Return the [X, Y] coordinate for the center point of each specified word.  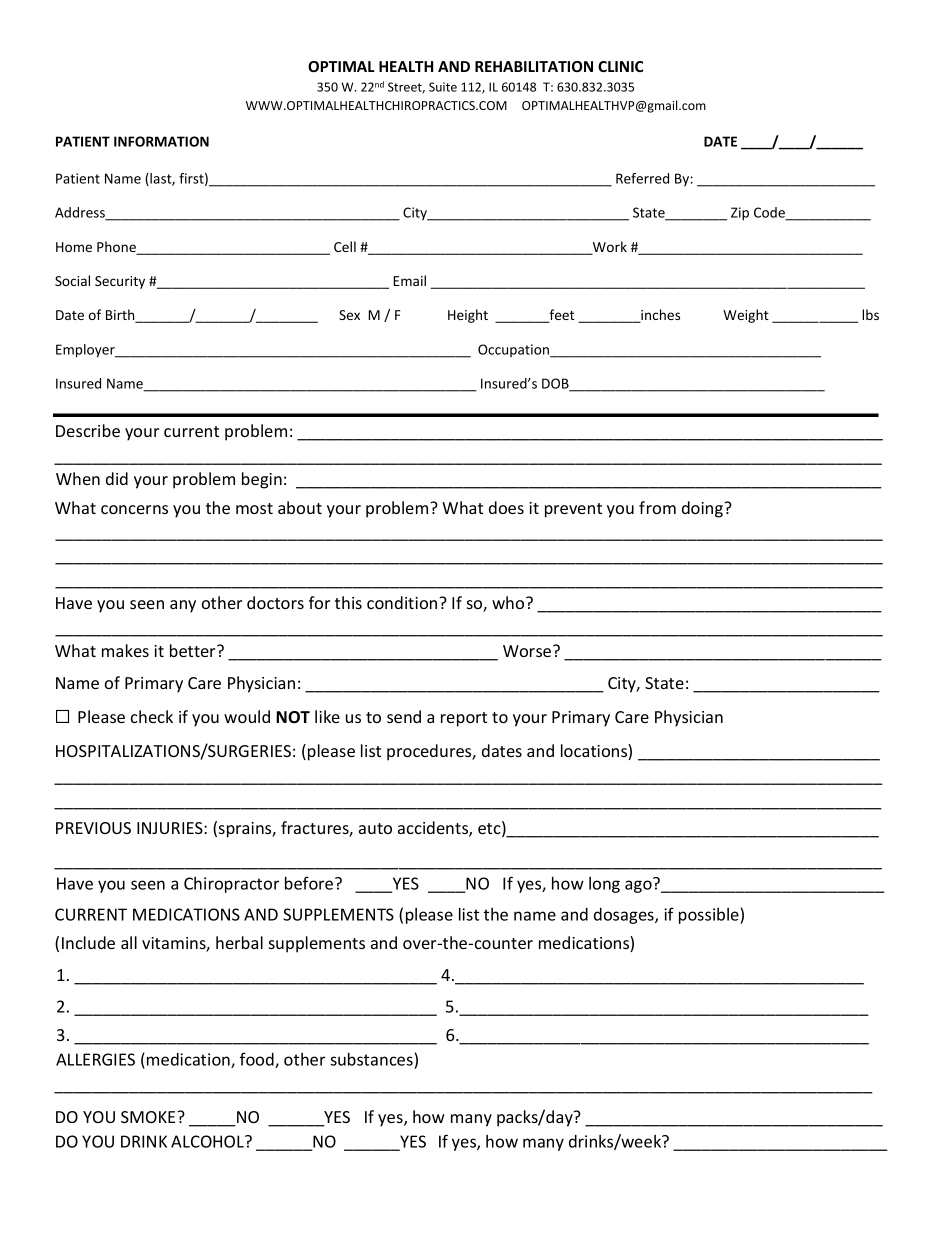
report [464, 719]
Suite [443, 87]
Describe [88, 430]
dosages [625, 916]
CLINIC [620, 66]
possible [710, 916]
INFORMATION [161, 141]
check [152, 716]
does [506, 507]
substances [371, 1059]
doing [704, 509]
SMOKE [149, 1117]
